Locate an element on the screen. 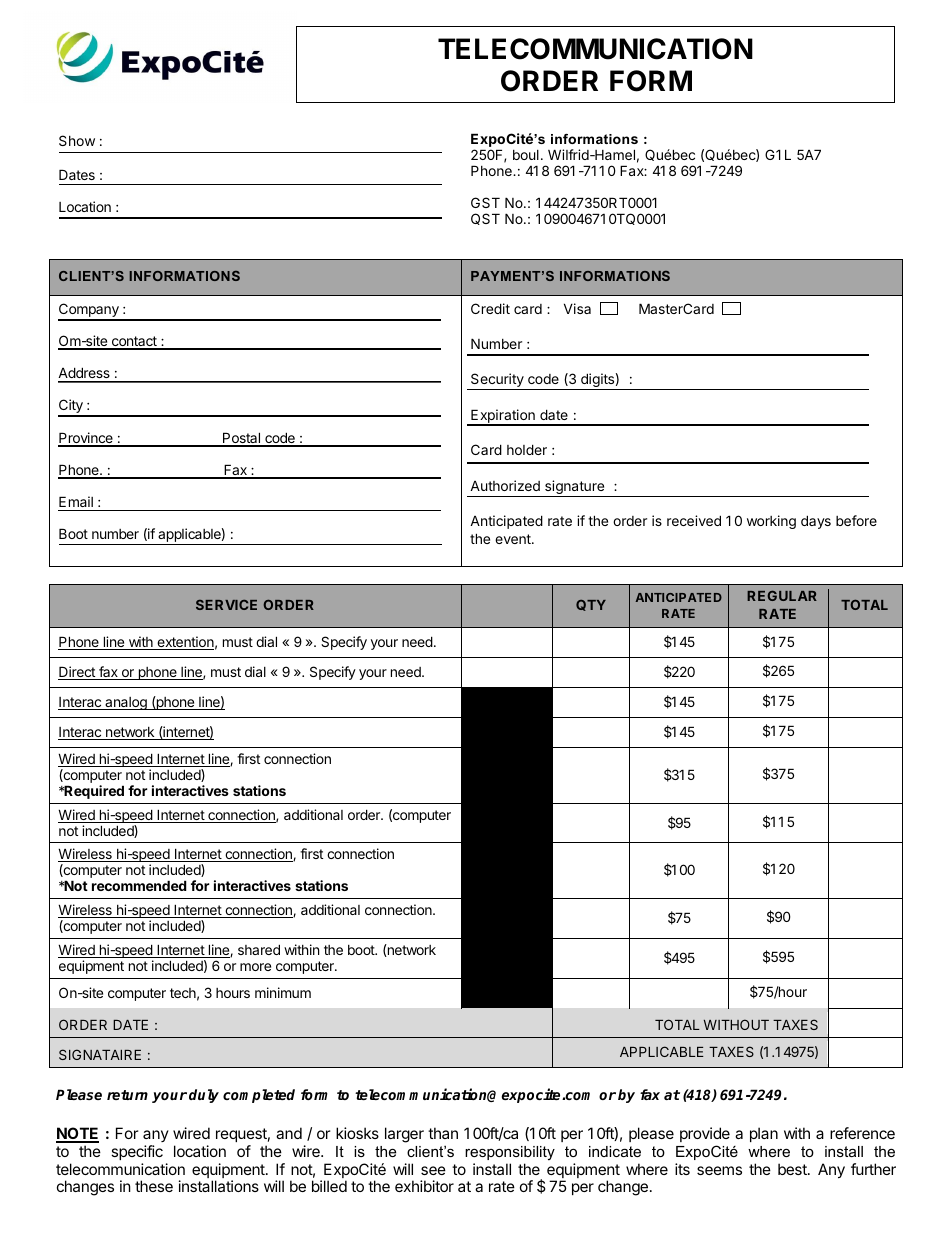 The height and width of the screenshot is (1233, 952). Visa is located at coordinates (577, 308).
